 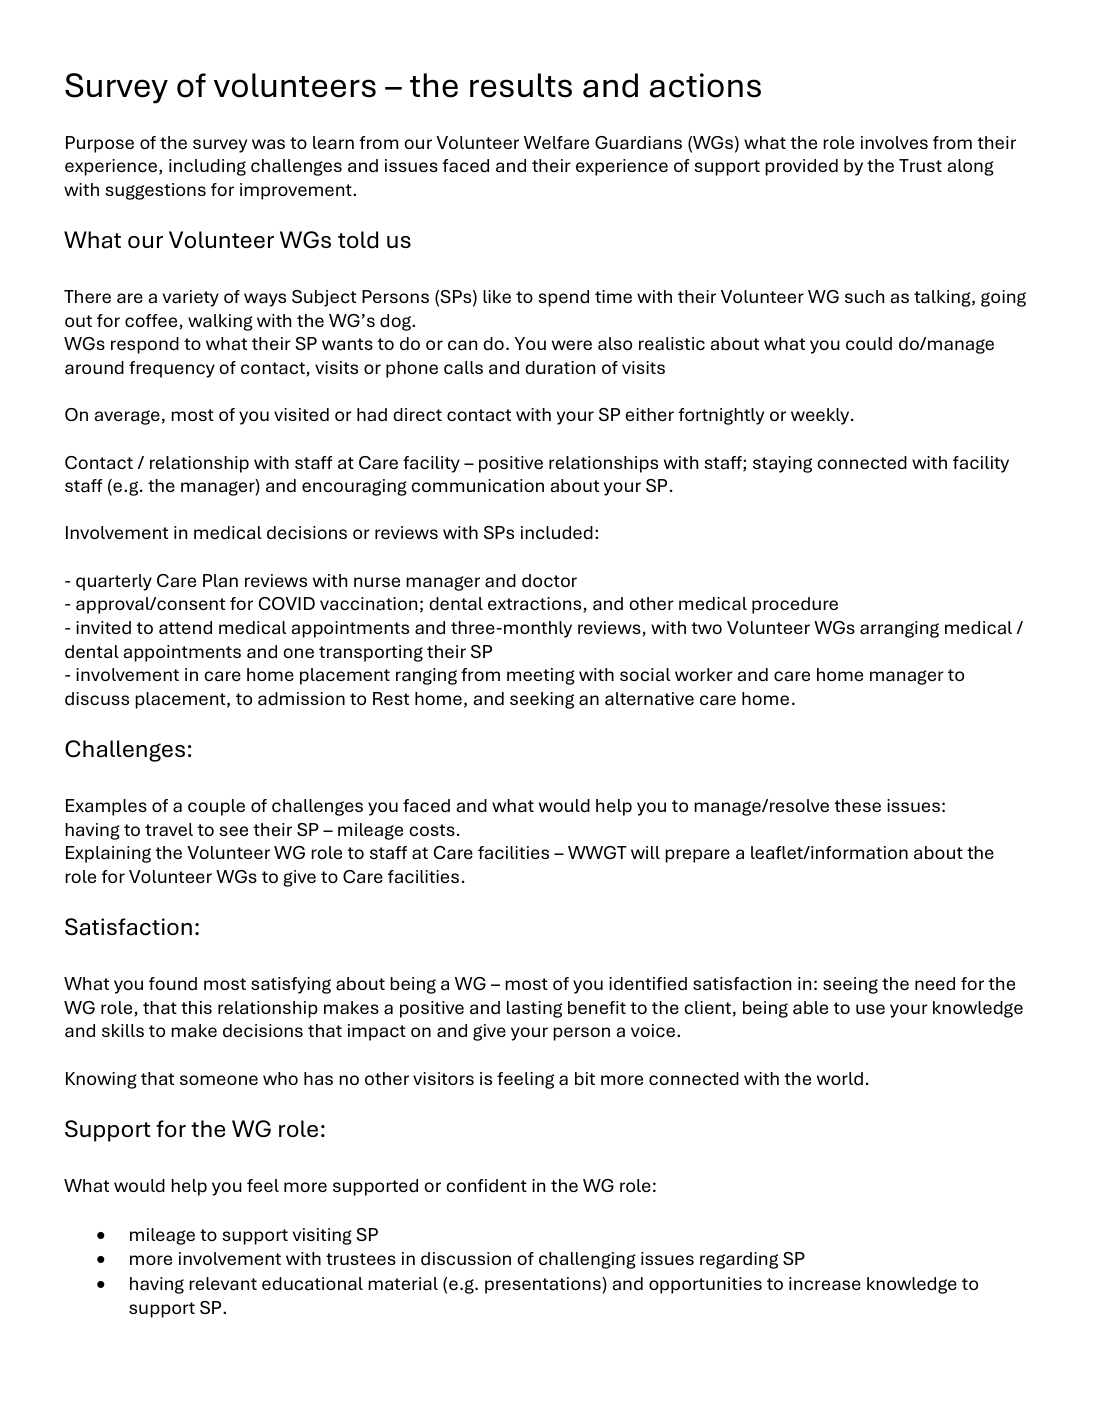 What do you see at coordinates (534, 1009) in the screenshot?
I see `lasting` at bounding box center [534, 1009].
